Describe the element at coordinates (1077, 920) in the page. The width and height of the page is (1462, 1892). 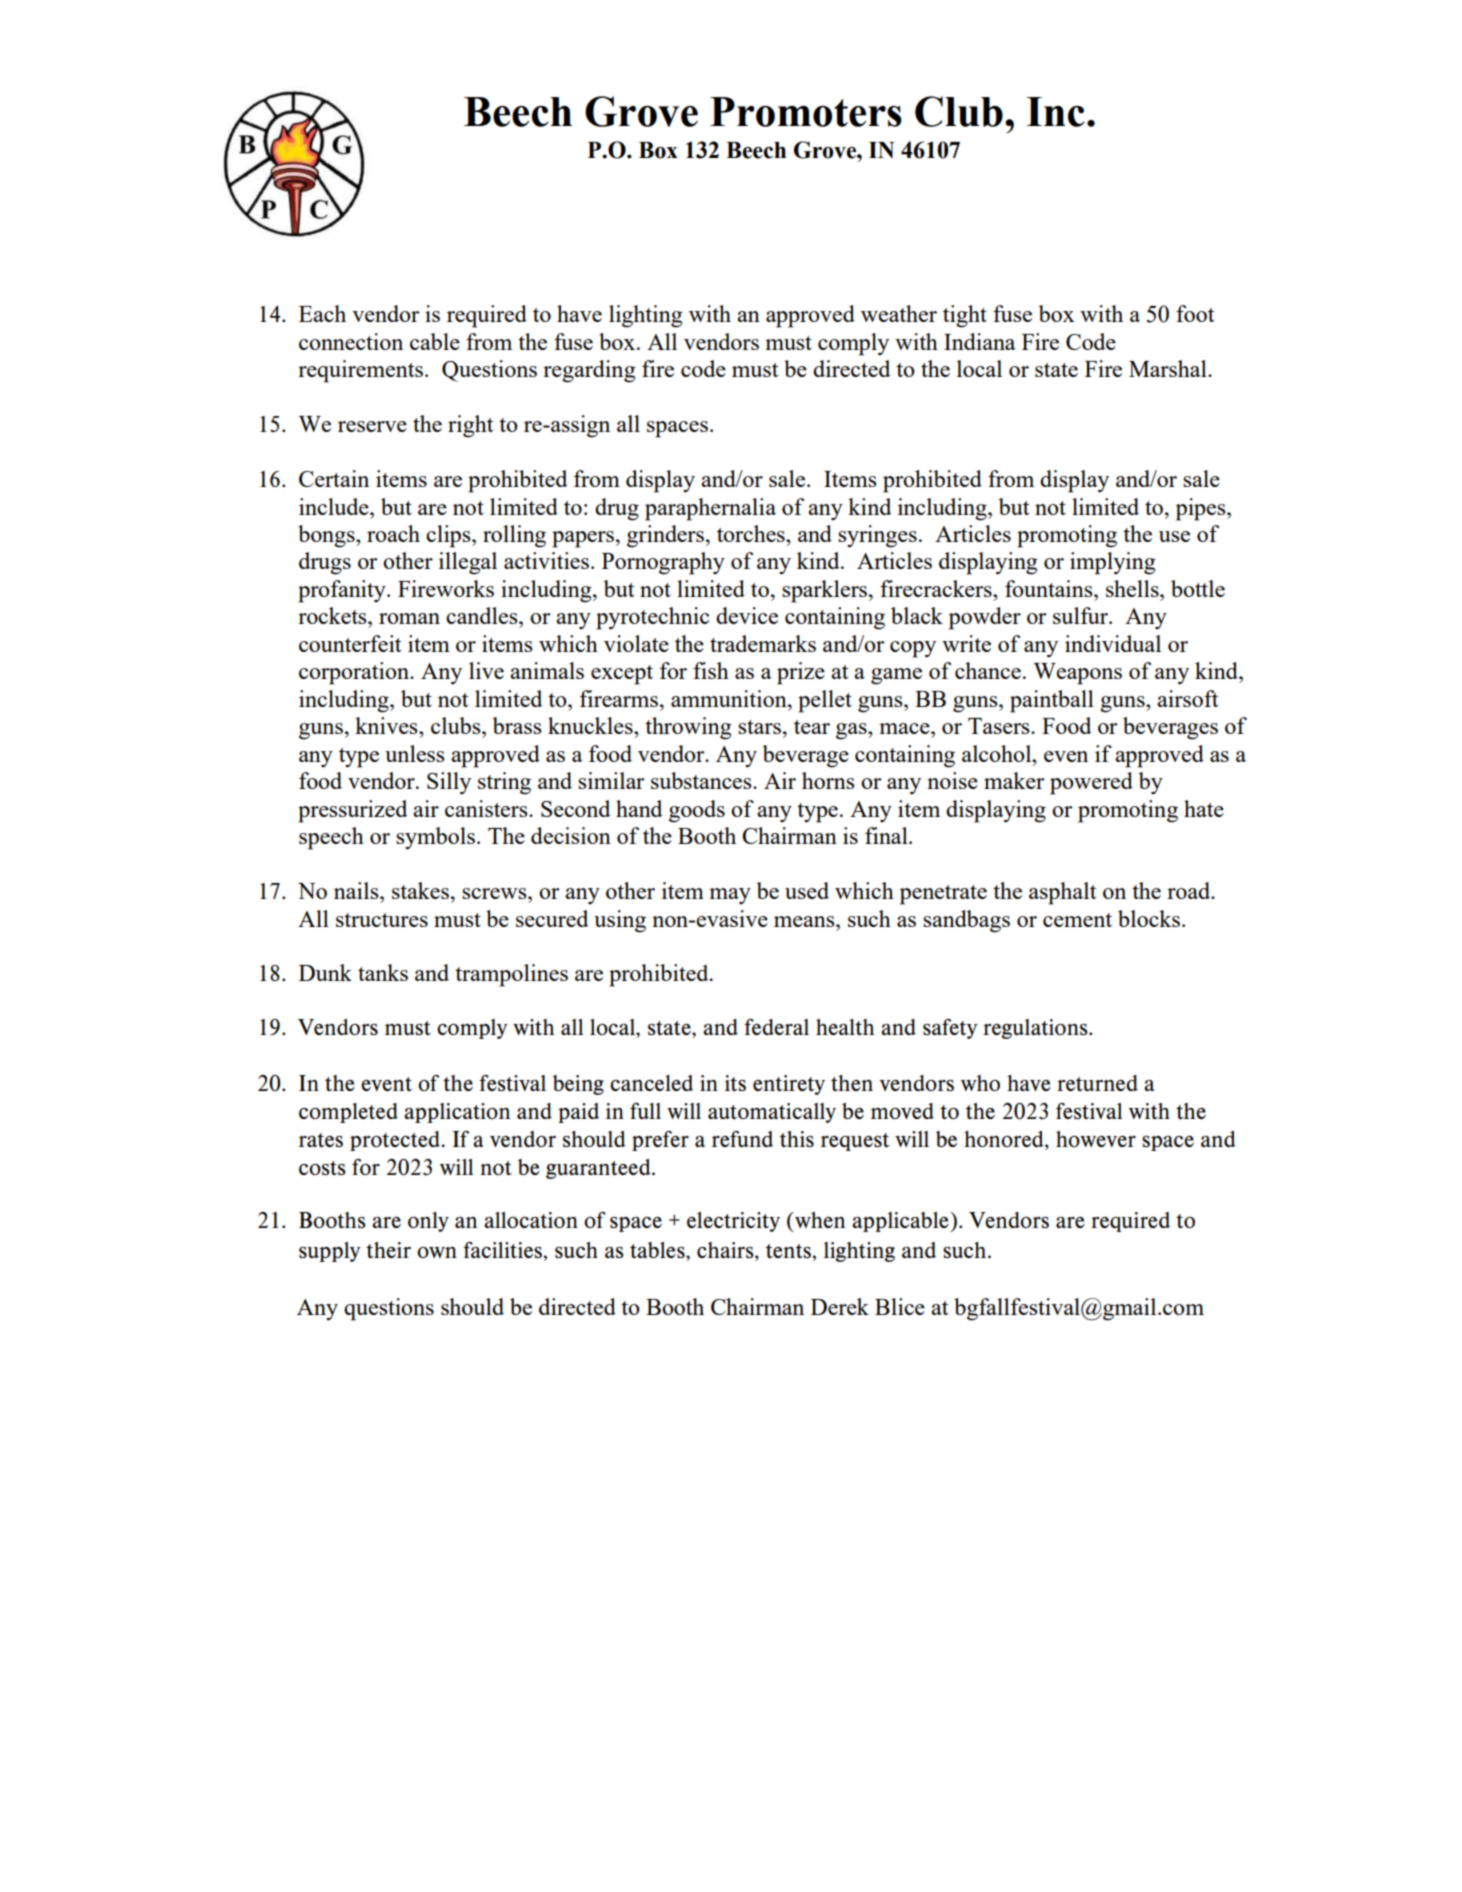
I see `cement` at that location.
